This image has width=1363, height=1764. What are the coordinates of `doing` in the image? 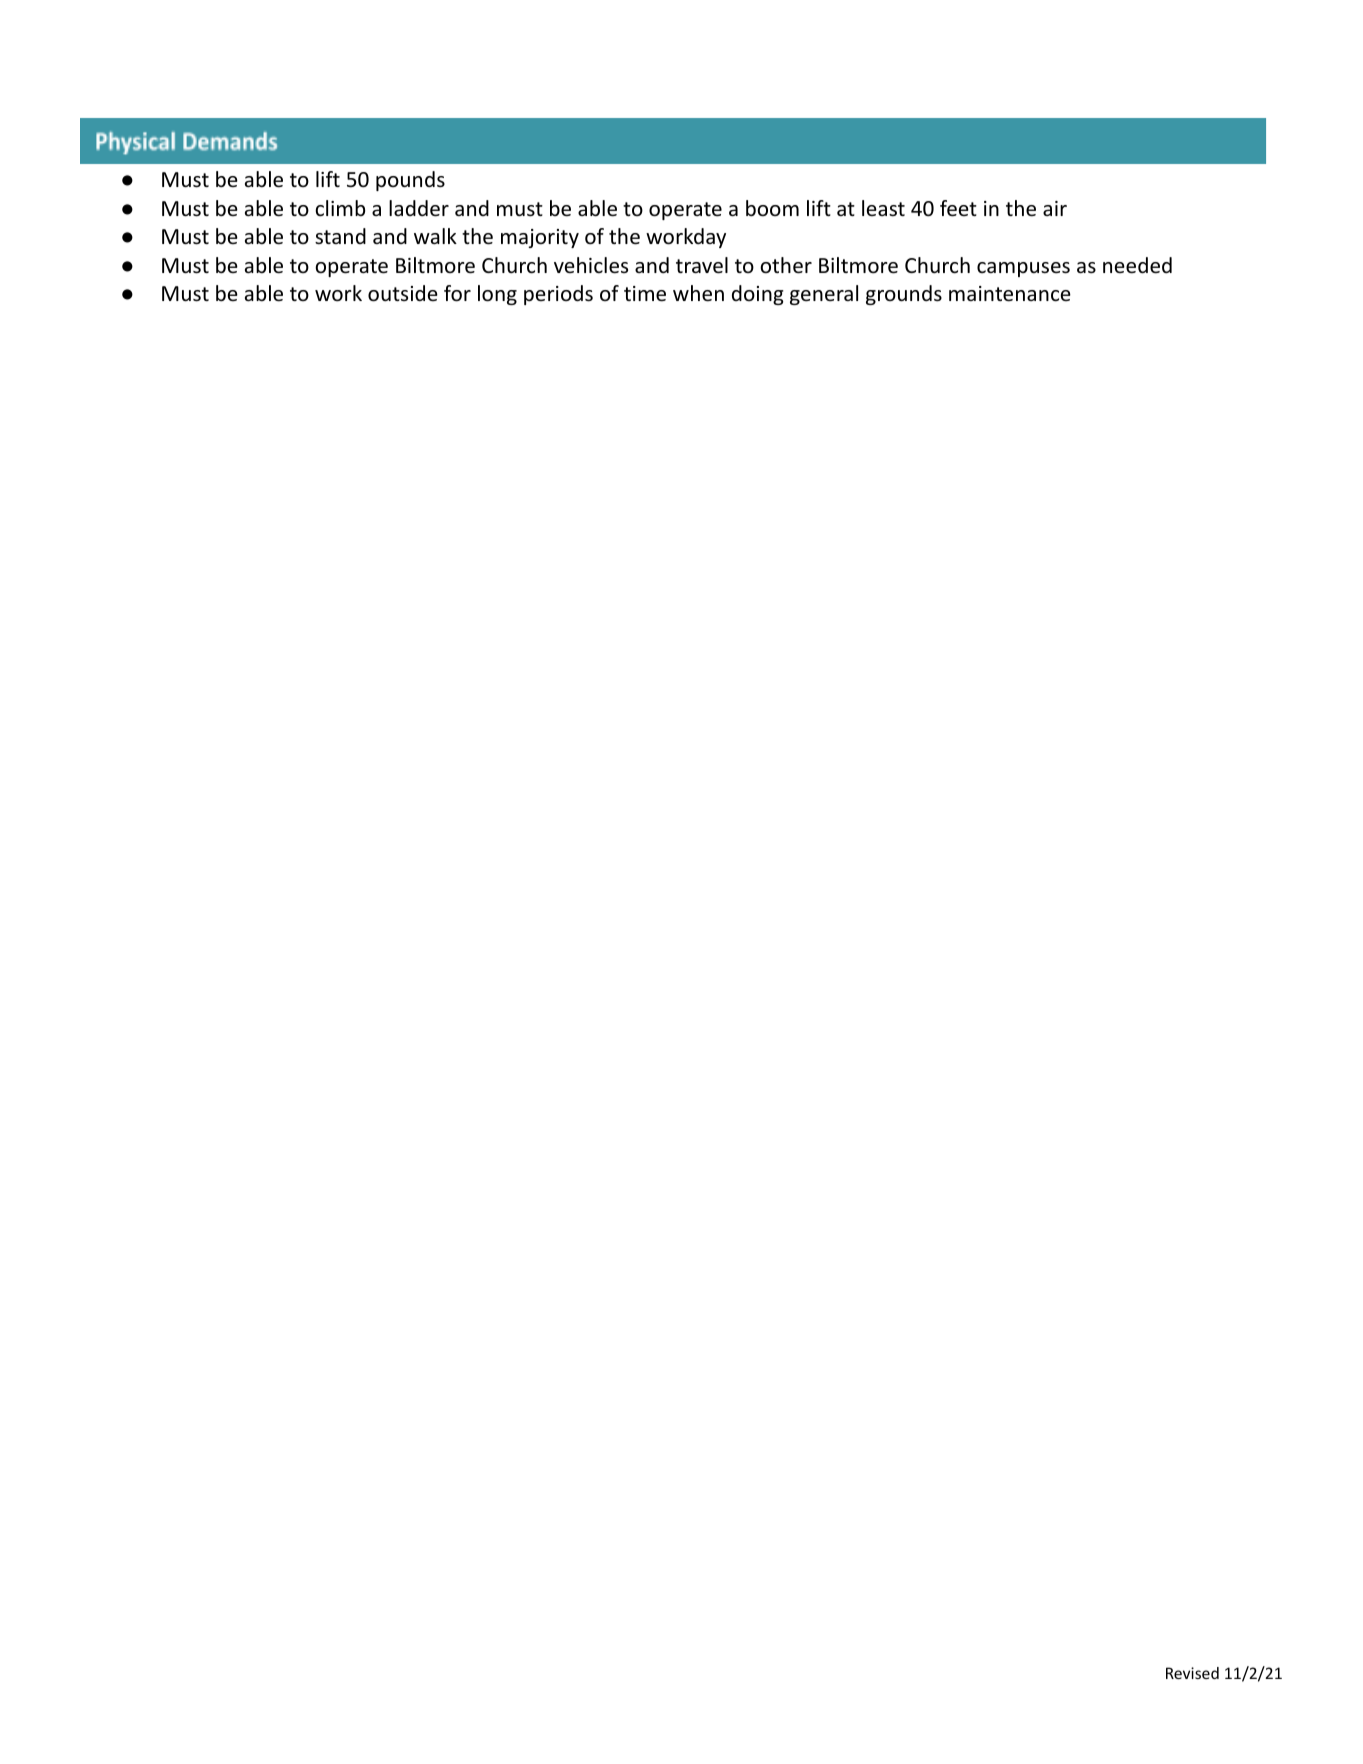 It's located at (758, 295).
